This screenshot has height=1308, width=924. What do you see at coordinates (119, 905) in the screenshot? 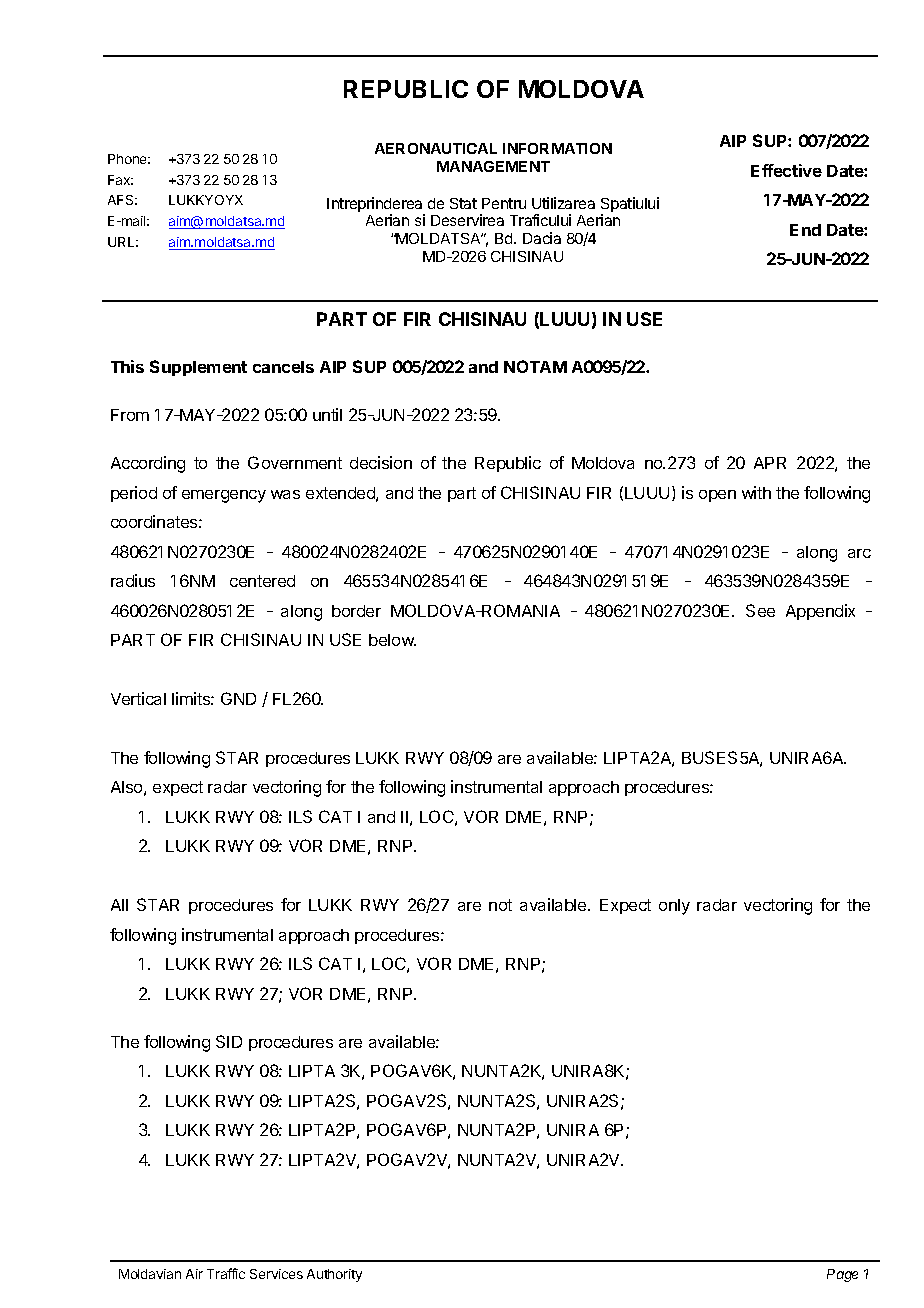
I see `All` at bounding box center [119, 905].
